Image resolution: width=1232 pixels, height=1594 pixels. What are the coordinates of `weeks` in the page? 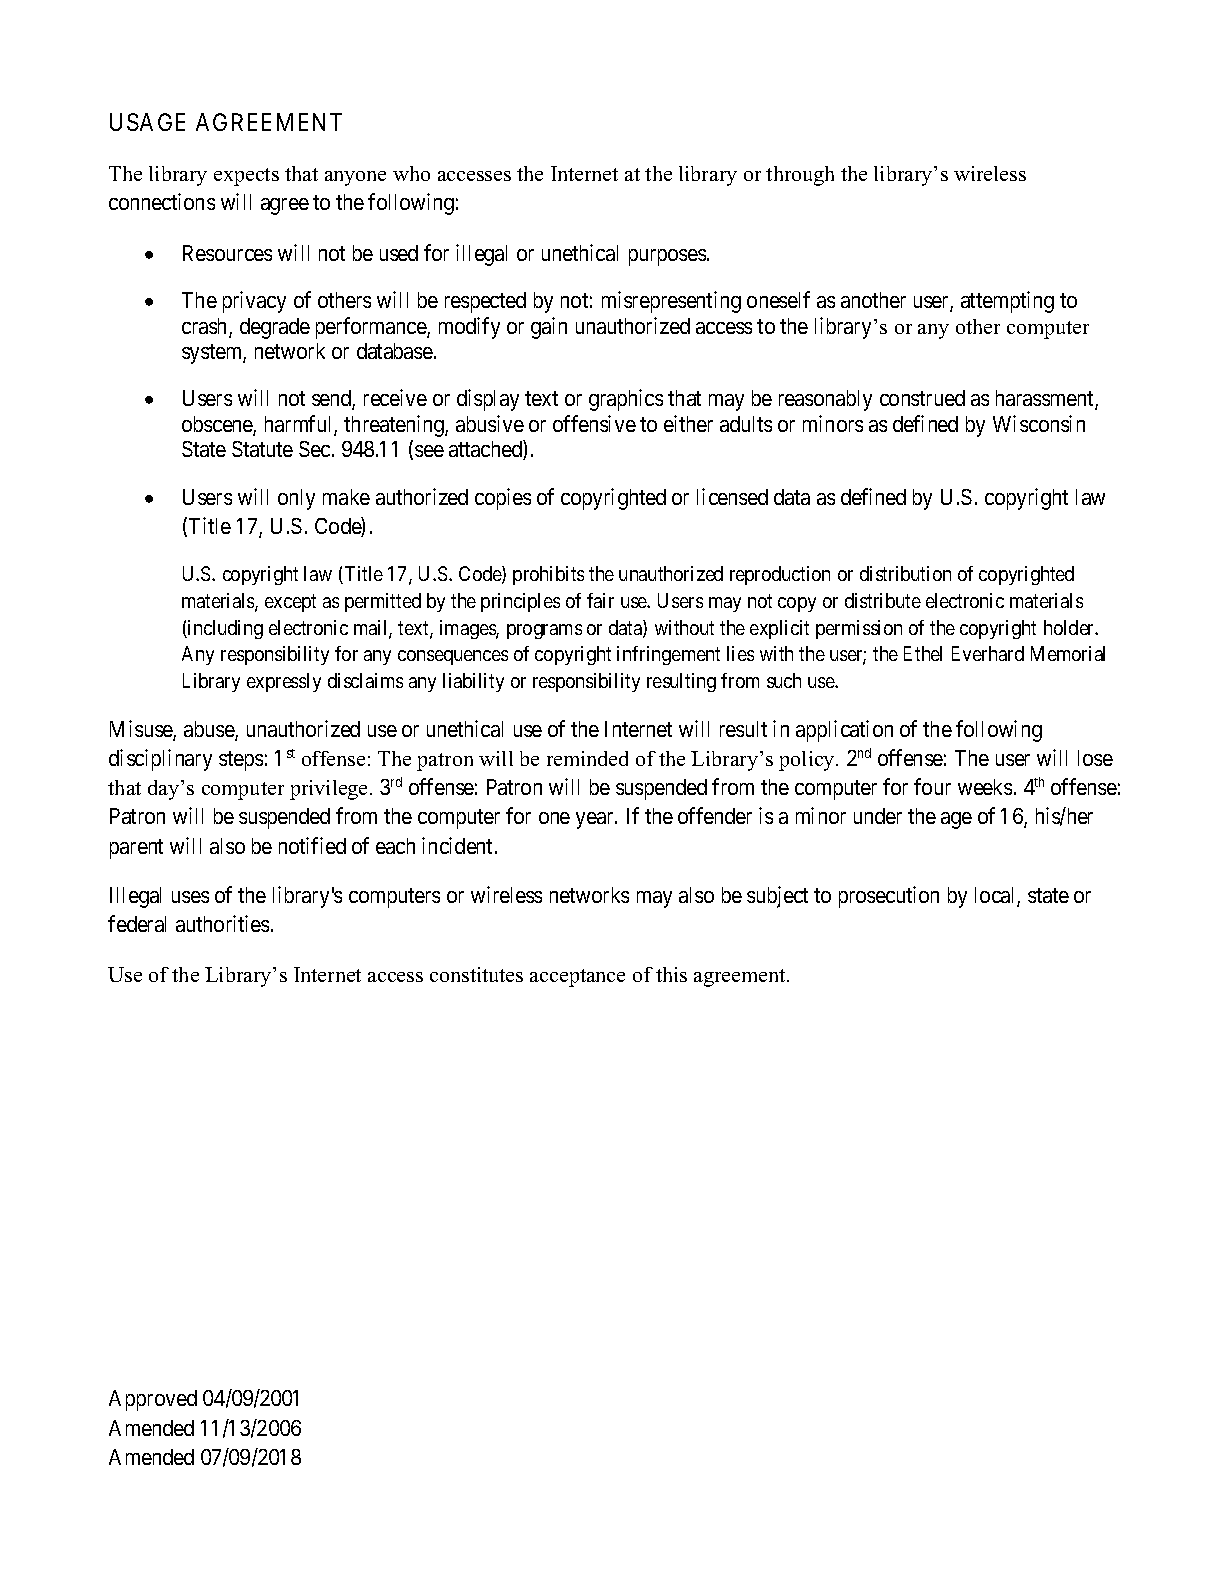 It's located at (985, 787).
